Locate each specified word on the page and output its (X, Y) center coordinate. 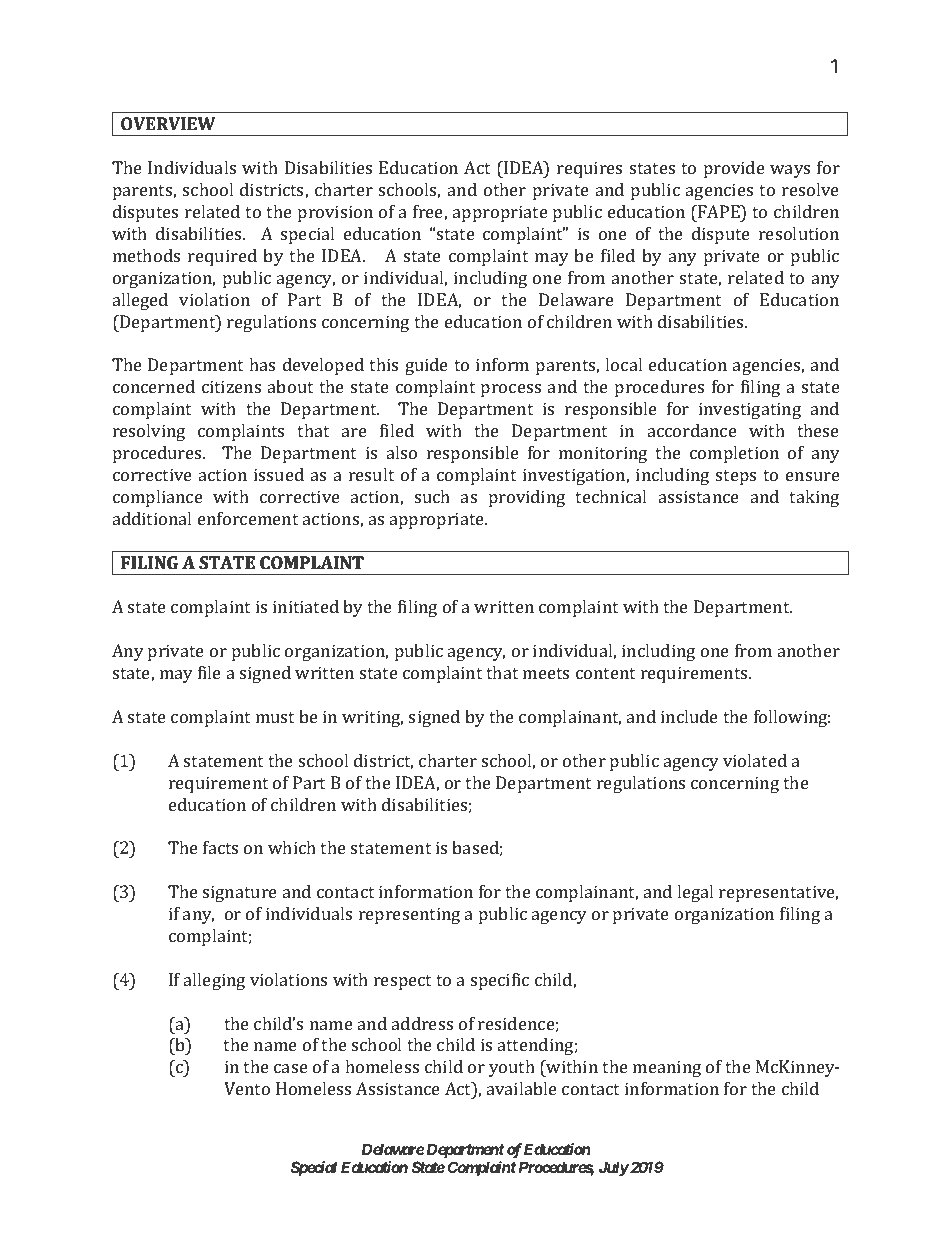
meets (546, 673)
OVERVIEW (168, 123)
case (291, 1068)
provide (734, 169)
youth (512, 1068)
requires (589, 169)
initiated (306, 606)
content (605, 673)
